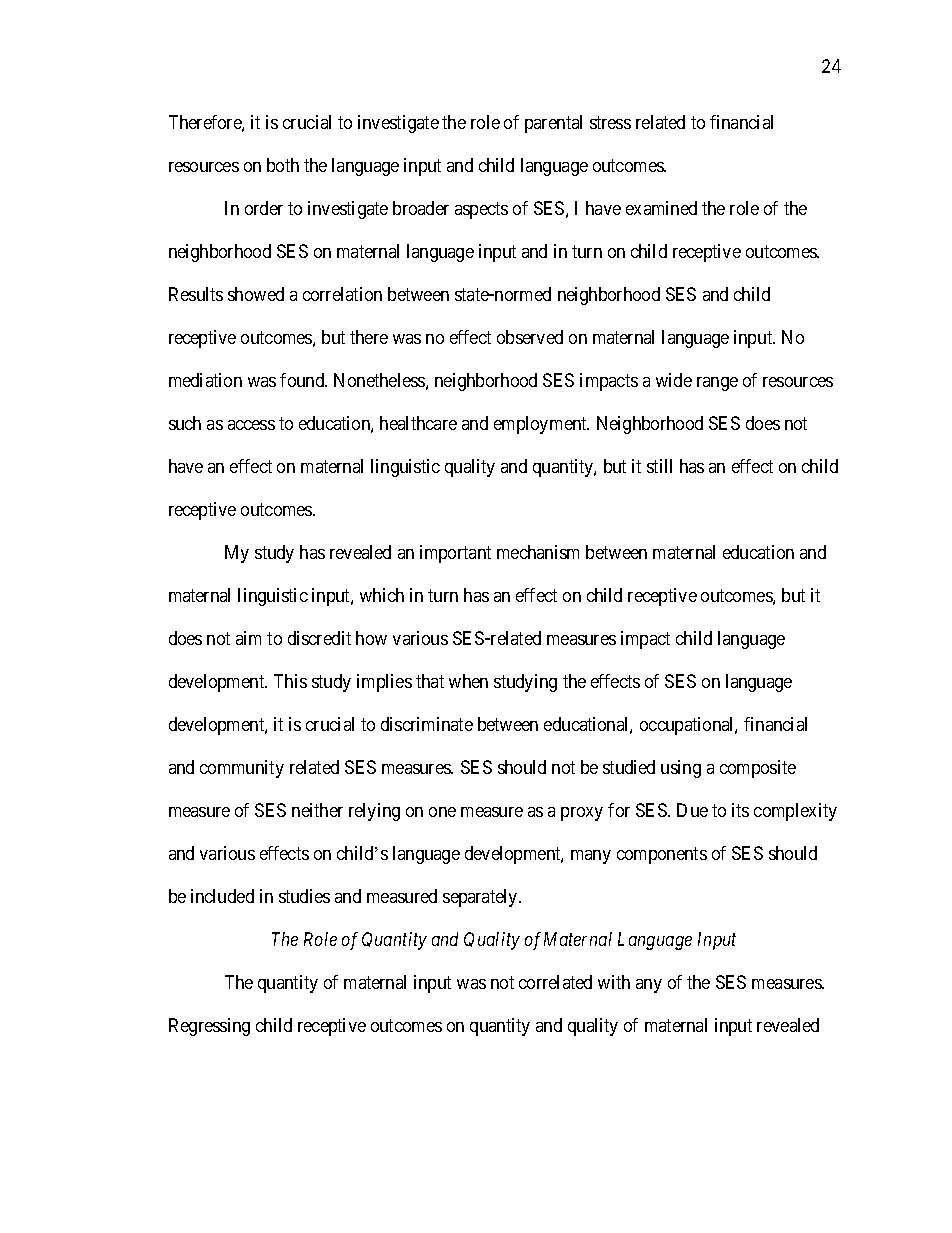 The image size is (952, 1233). Describe the element at coordinates (662, 855) in the page. I see `components` at that location.
